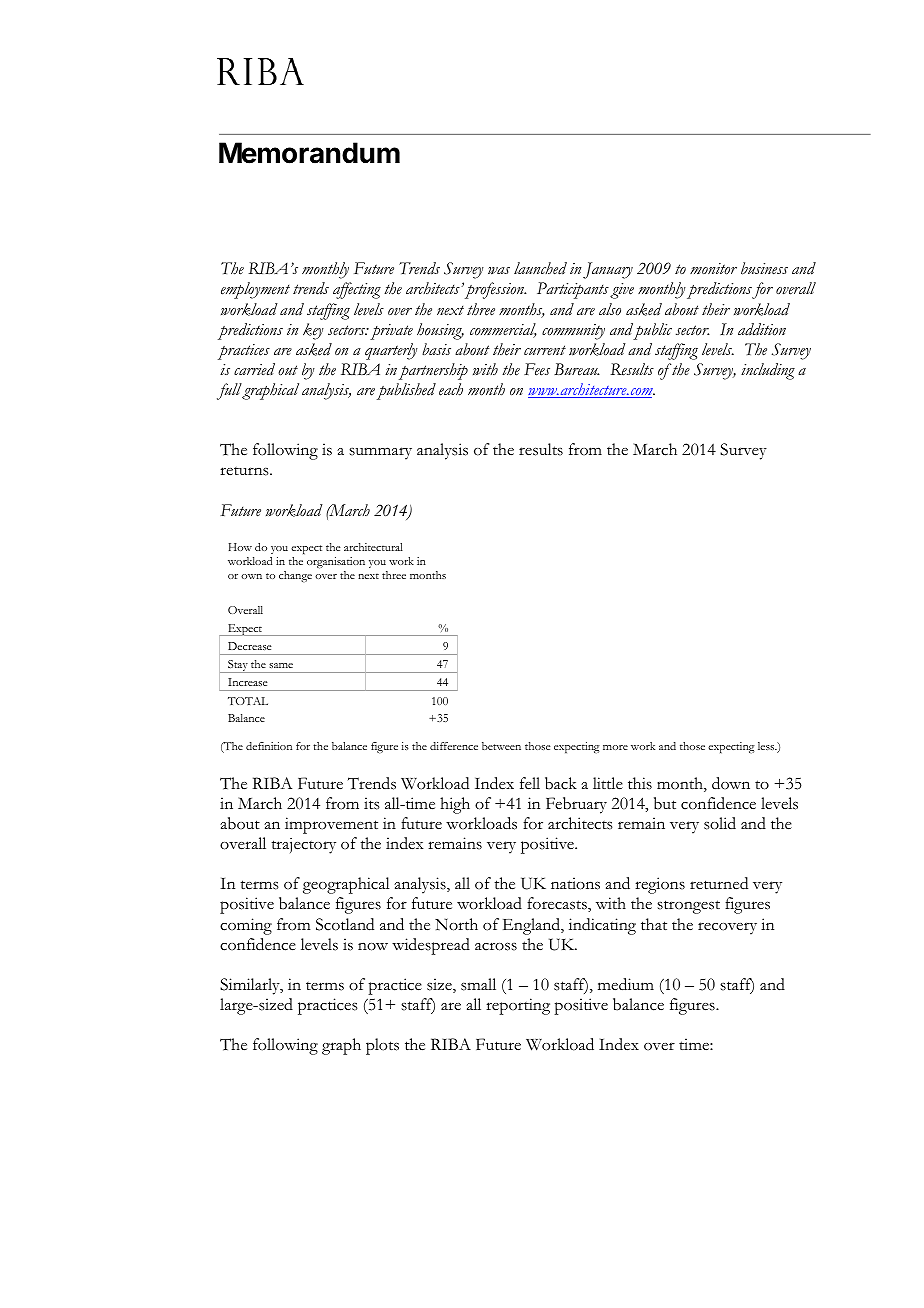  What do you see at coordinates (499, 271) in the image?
I see `was` at bounding box center [499, 271].
